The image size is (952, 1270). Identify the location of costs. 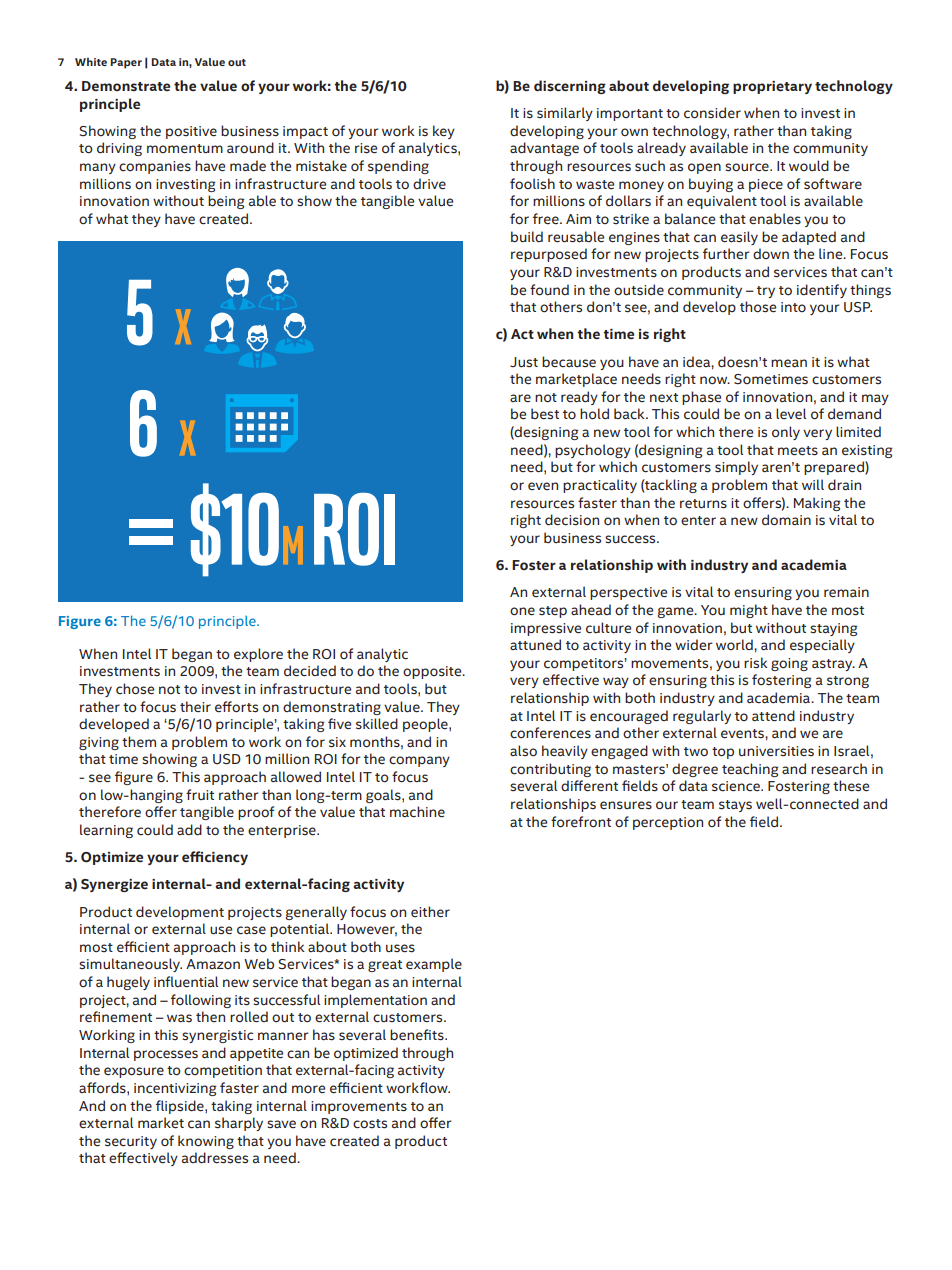
(370, 1124).
